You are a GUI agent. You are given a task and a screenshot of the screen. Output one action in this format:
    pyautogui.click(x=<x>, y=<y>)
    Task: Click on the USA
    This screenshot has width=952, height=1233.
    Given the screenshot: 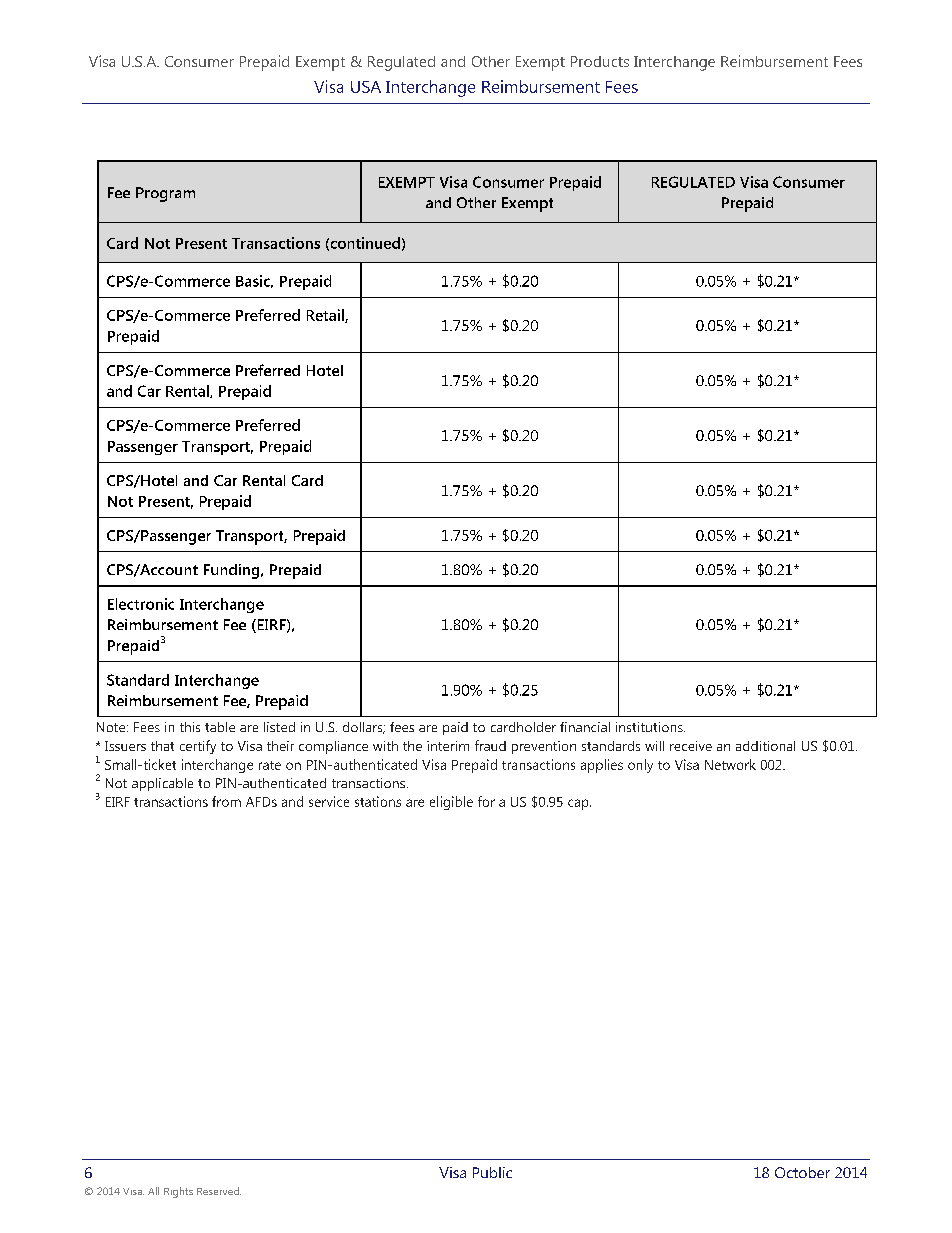 What is the action you would take?
    pyautogui.click(x=366, y=87)
